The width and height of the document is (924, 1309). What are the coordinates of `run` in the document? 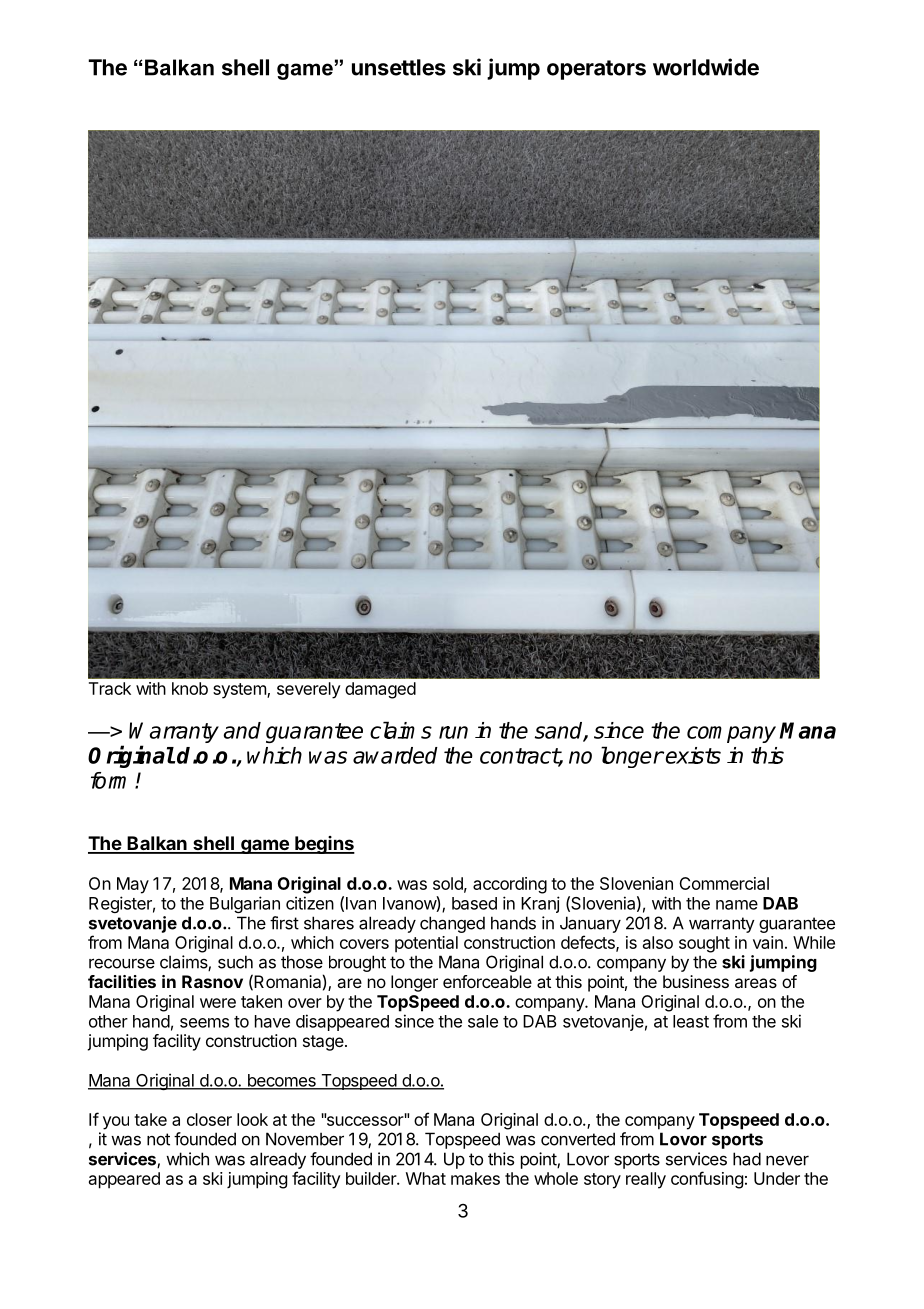 It's located at (453, 732).
